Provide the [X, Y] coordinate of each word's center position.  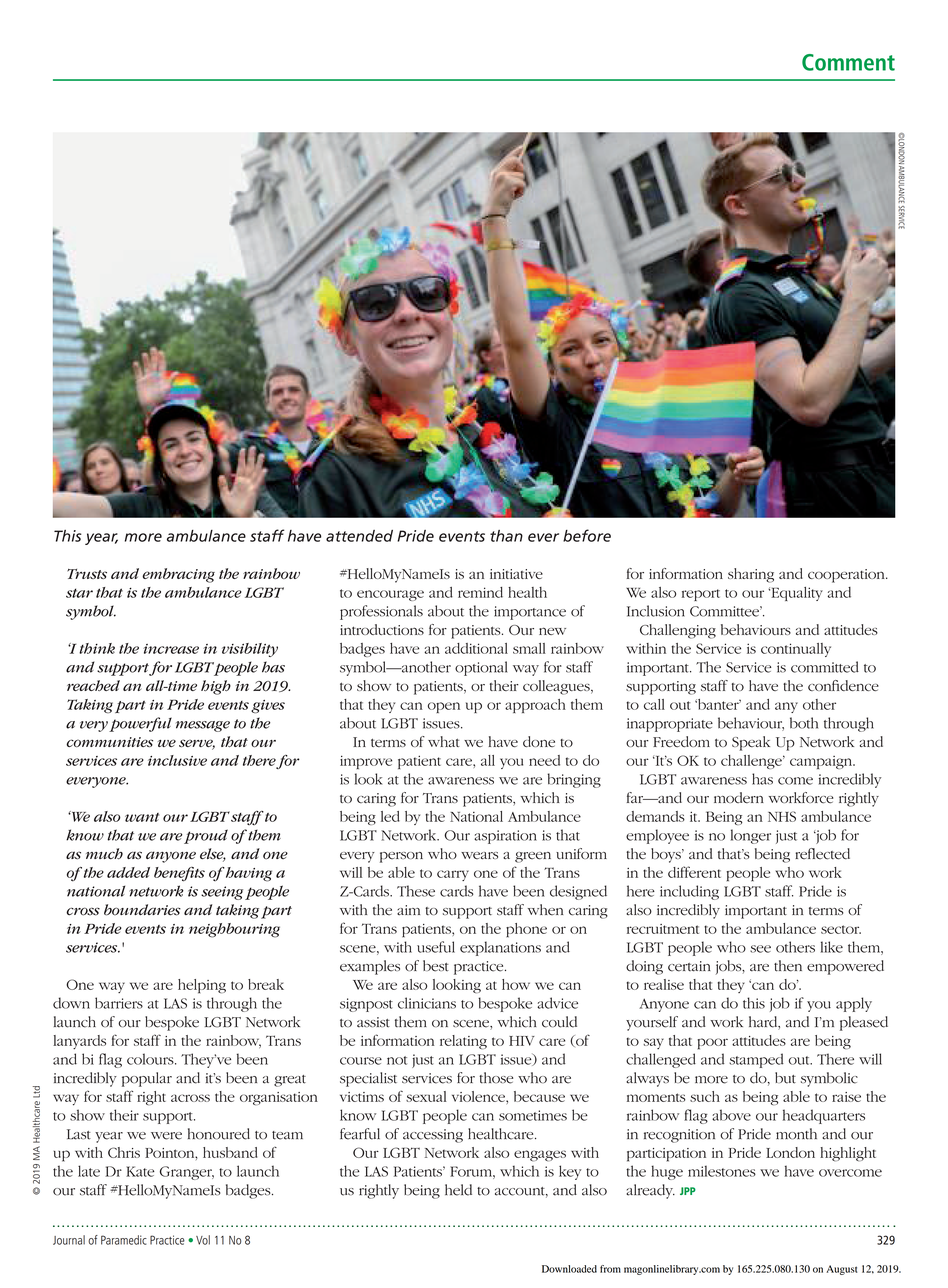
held [458, 1190]
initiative [516, 574]
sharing [751, 575]
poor [713, 1044]
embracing [178, 575]
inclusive [177, 760]
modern [739, 798]
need [544, 760]
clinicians [427, 1003]
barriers [119, 1003]
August [841, 1270]
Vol [203, 1240]
